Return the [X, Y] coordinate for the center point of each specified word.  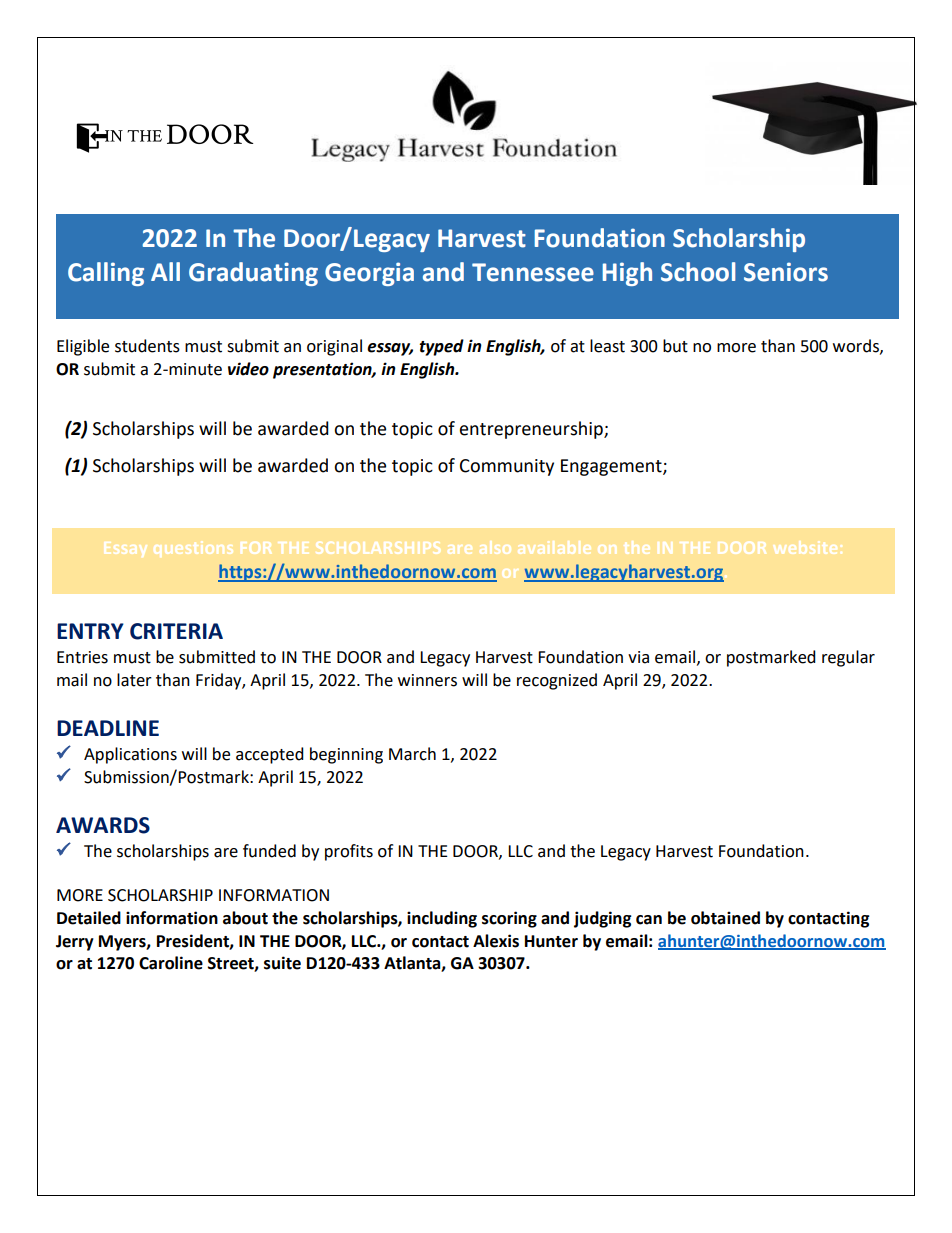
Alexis [496, 941]
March [412, 754]
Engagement [612, 467]
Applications [130, 755]
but [675, 346]
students [147, 346]
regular [848, 658]
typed [441, 347]
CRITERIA [176, 631]
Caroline [171, 963]
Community [507, 467]
